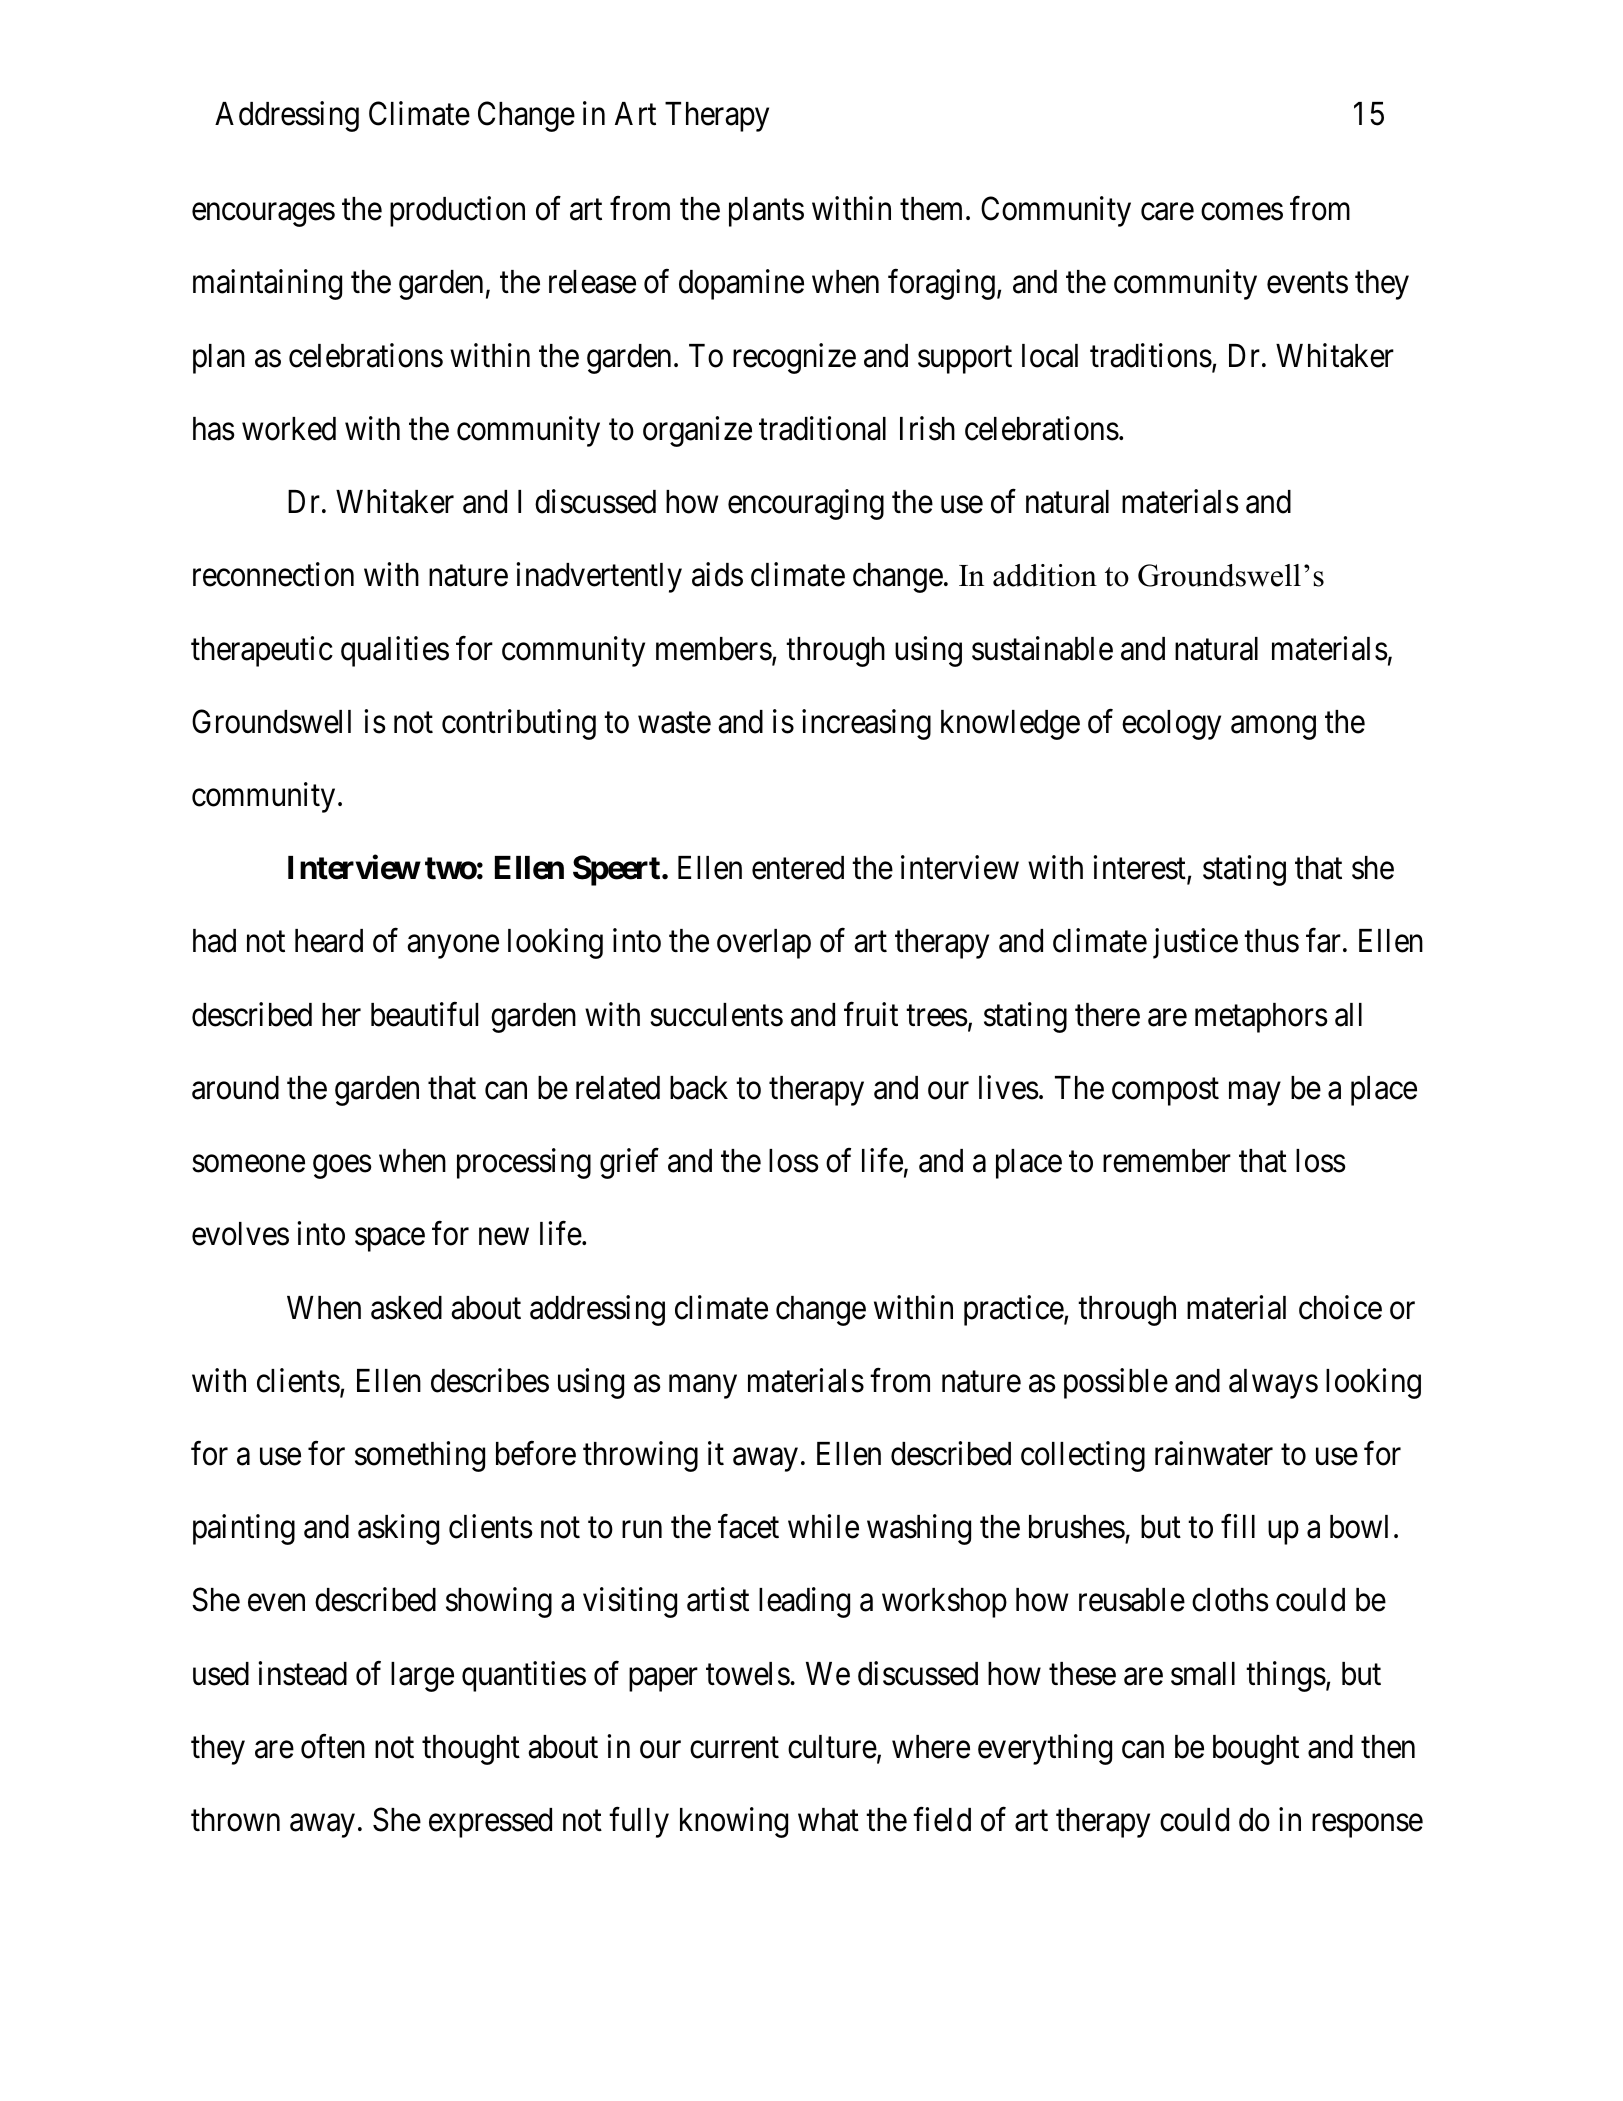 This document has width=1623, height=2101. I want to click on choice, so click(1340, 1307).
